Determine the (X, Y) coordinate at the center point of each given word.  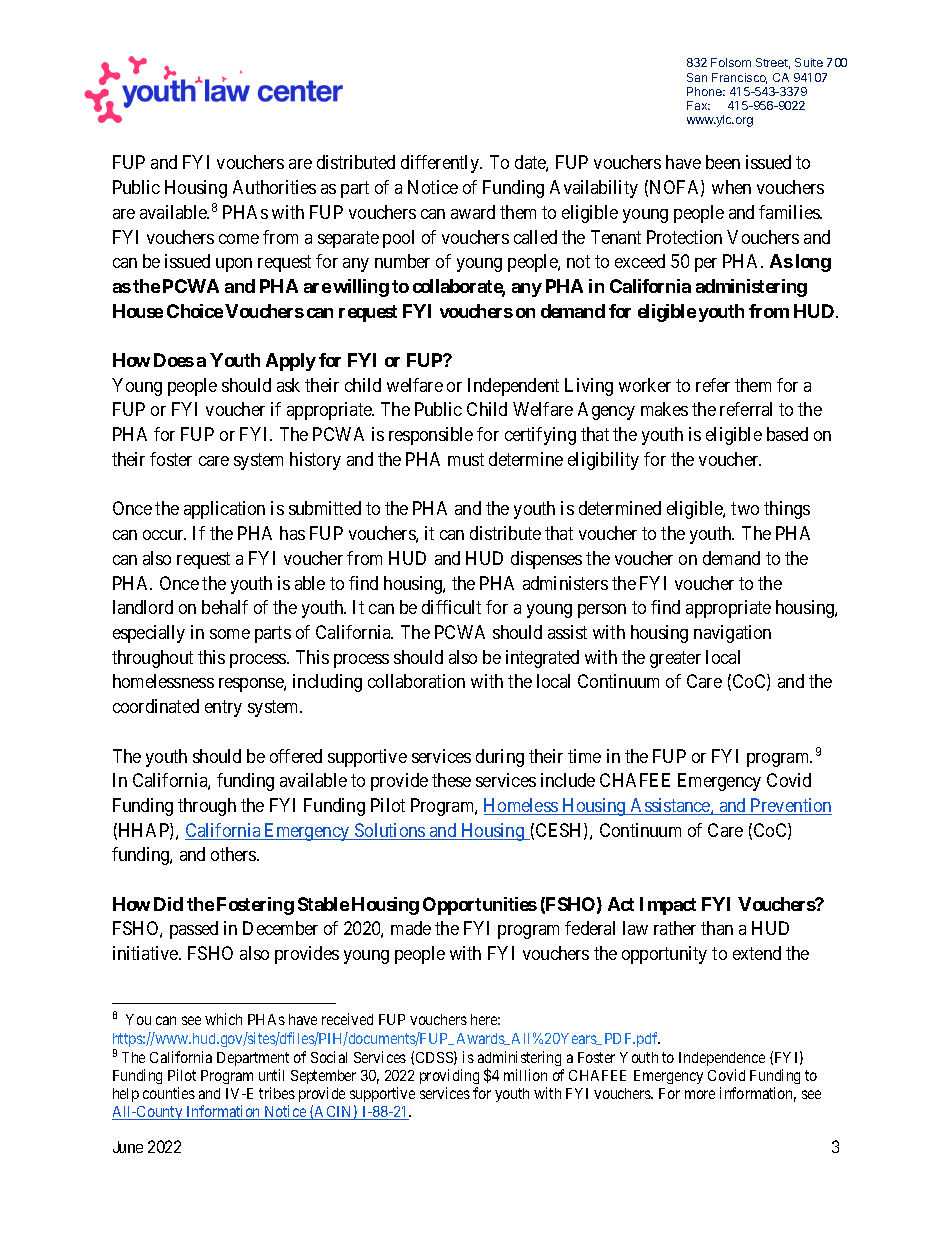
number (402, 261)
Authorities (274, 187)
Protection (684, 237)
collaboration (416, 681)
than (717, 928)
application (224, 510)
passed (194, 930)
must (466, 459)
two (745, 509)
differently (441, 164)
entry (223, 708)
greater (675, 659)
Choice (195, 311)
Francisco (739, 78)
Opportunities (480, 906)
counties (169, 1093)
